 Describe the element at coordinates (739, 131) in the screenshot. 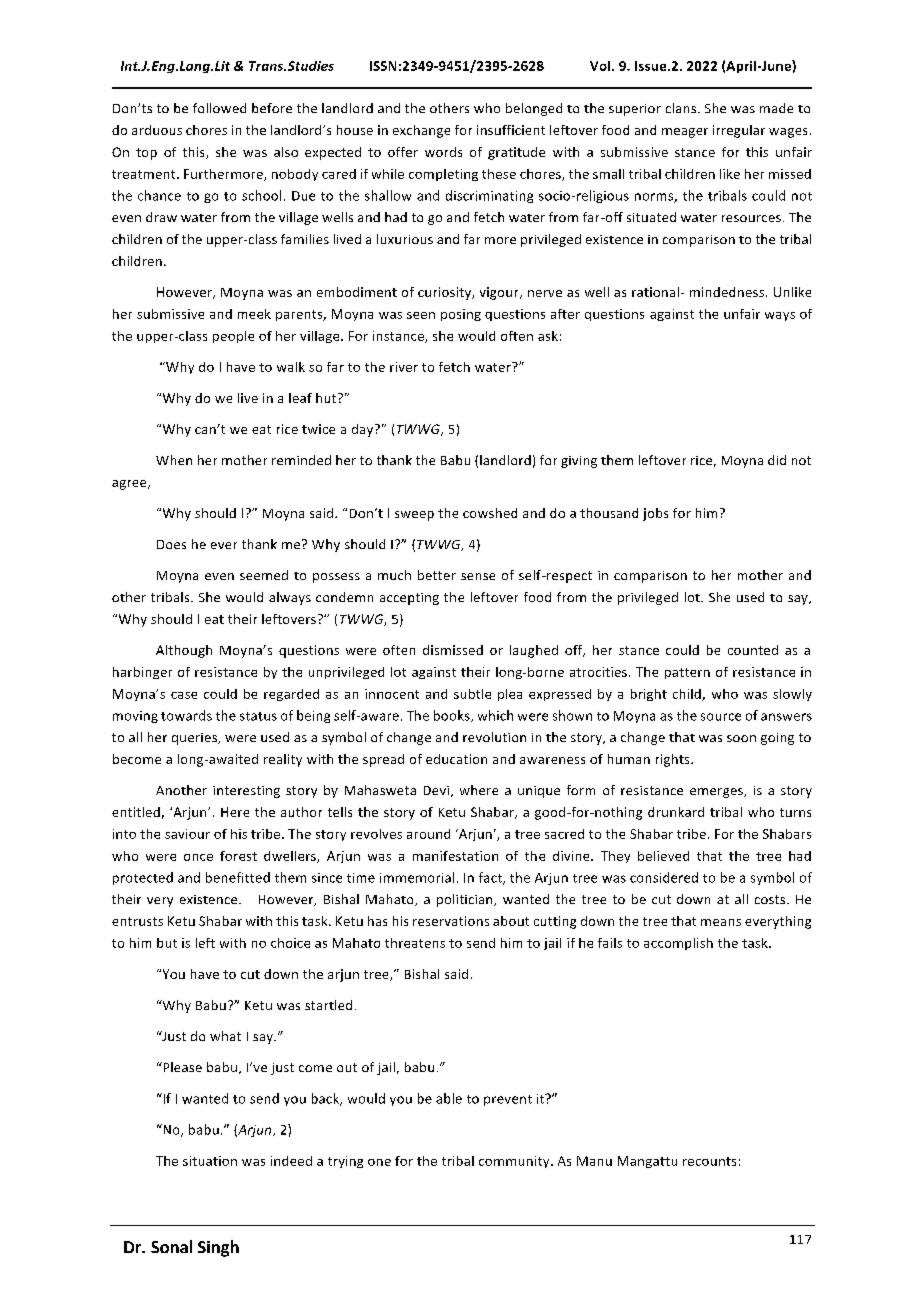

I see `irregular` at that location.
